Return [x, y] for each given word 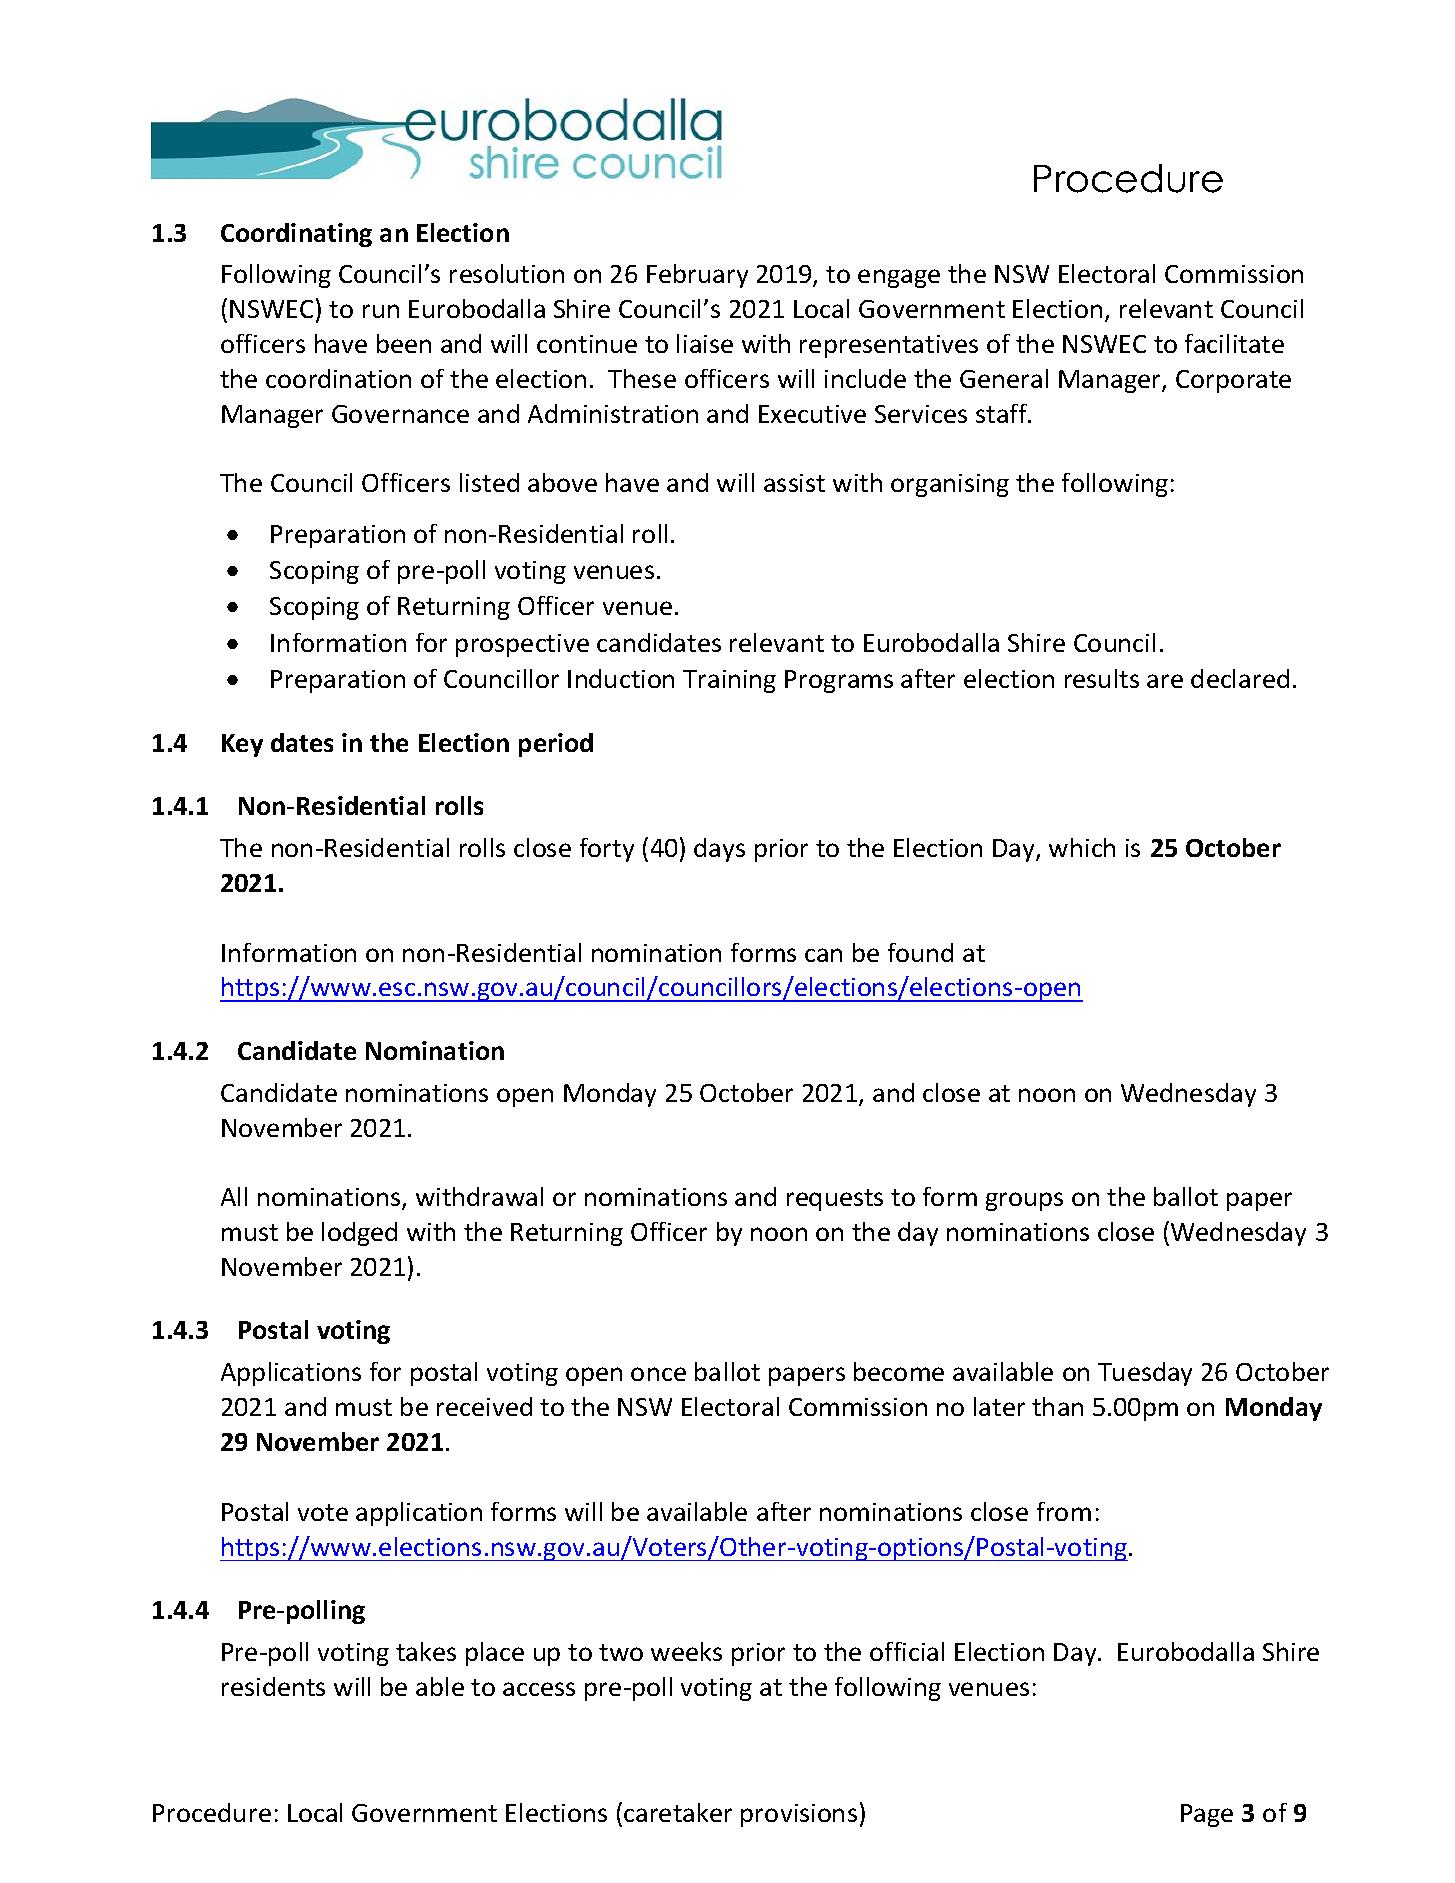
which [1082, 847]
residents [273, 1686]
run [381, 311]
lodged [359, 1234]
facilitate [1234, 343]
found [920, 952]
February [697, 276]
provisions [799, 1815]
